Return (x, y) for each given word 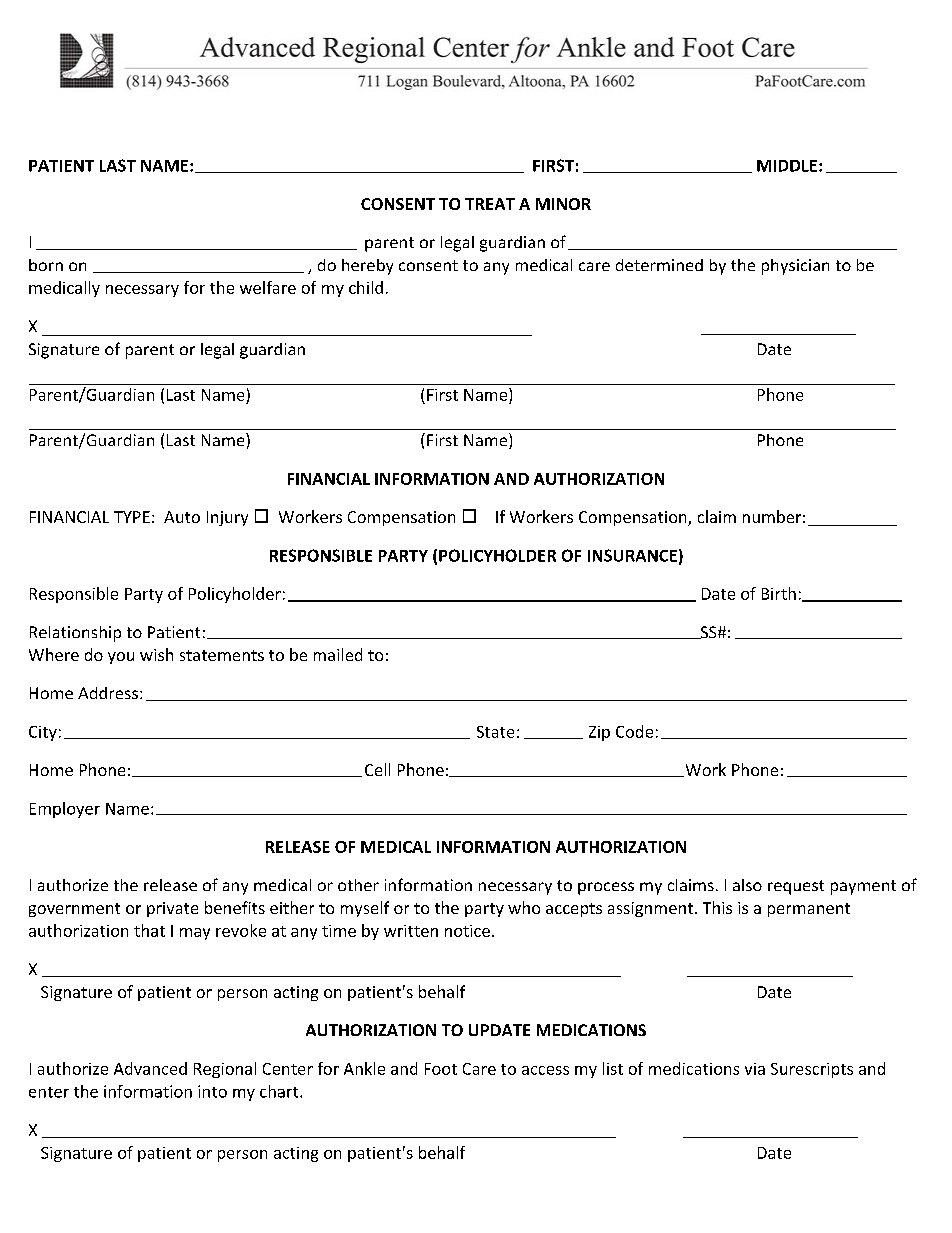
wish (156, 654)
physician (795, 267)
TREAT (490, 204)
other (358, 885)
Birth (779, 593)
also (747, 885)
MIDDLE (788, 166)
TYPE (132, 517)
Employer (65, 810)
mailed (338, 654)
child (366, 287)
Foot (441, 1069)
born (46, 265)
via (755, 1069)
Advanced (150, 1068)
